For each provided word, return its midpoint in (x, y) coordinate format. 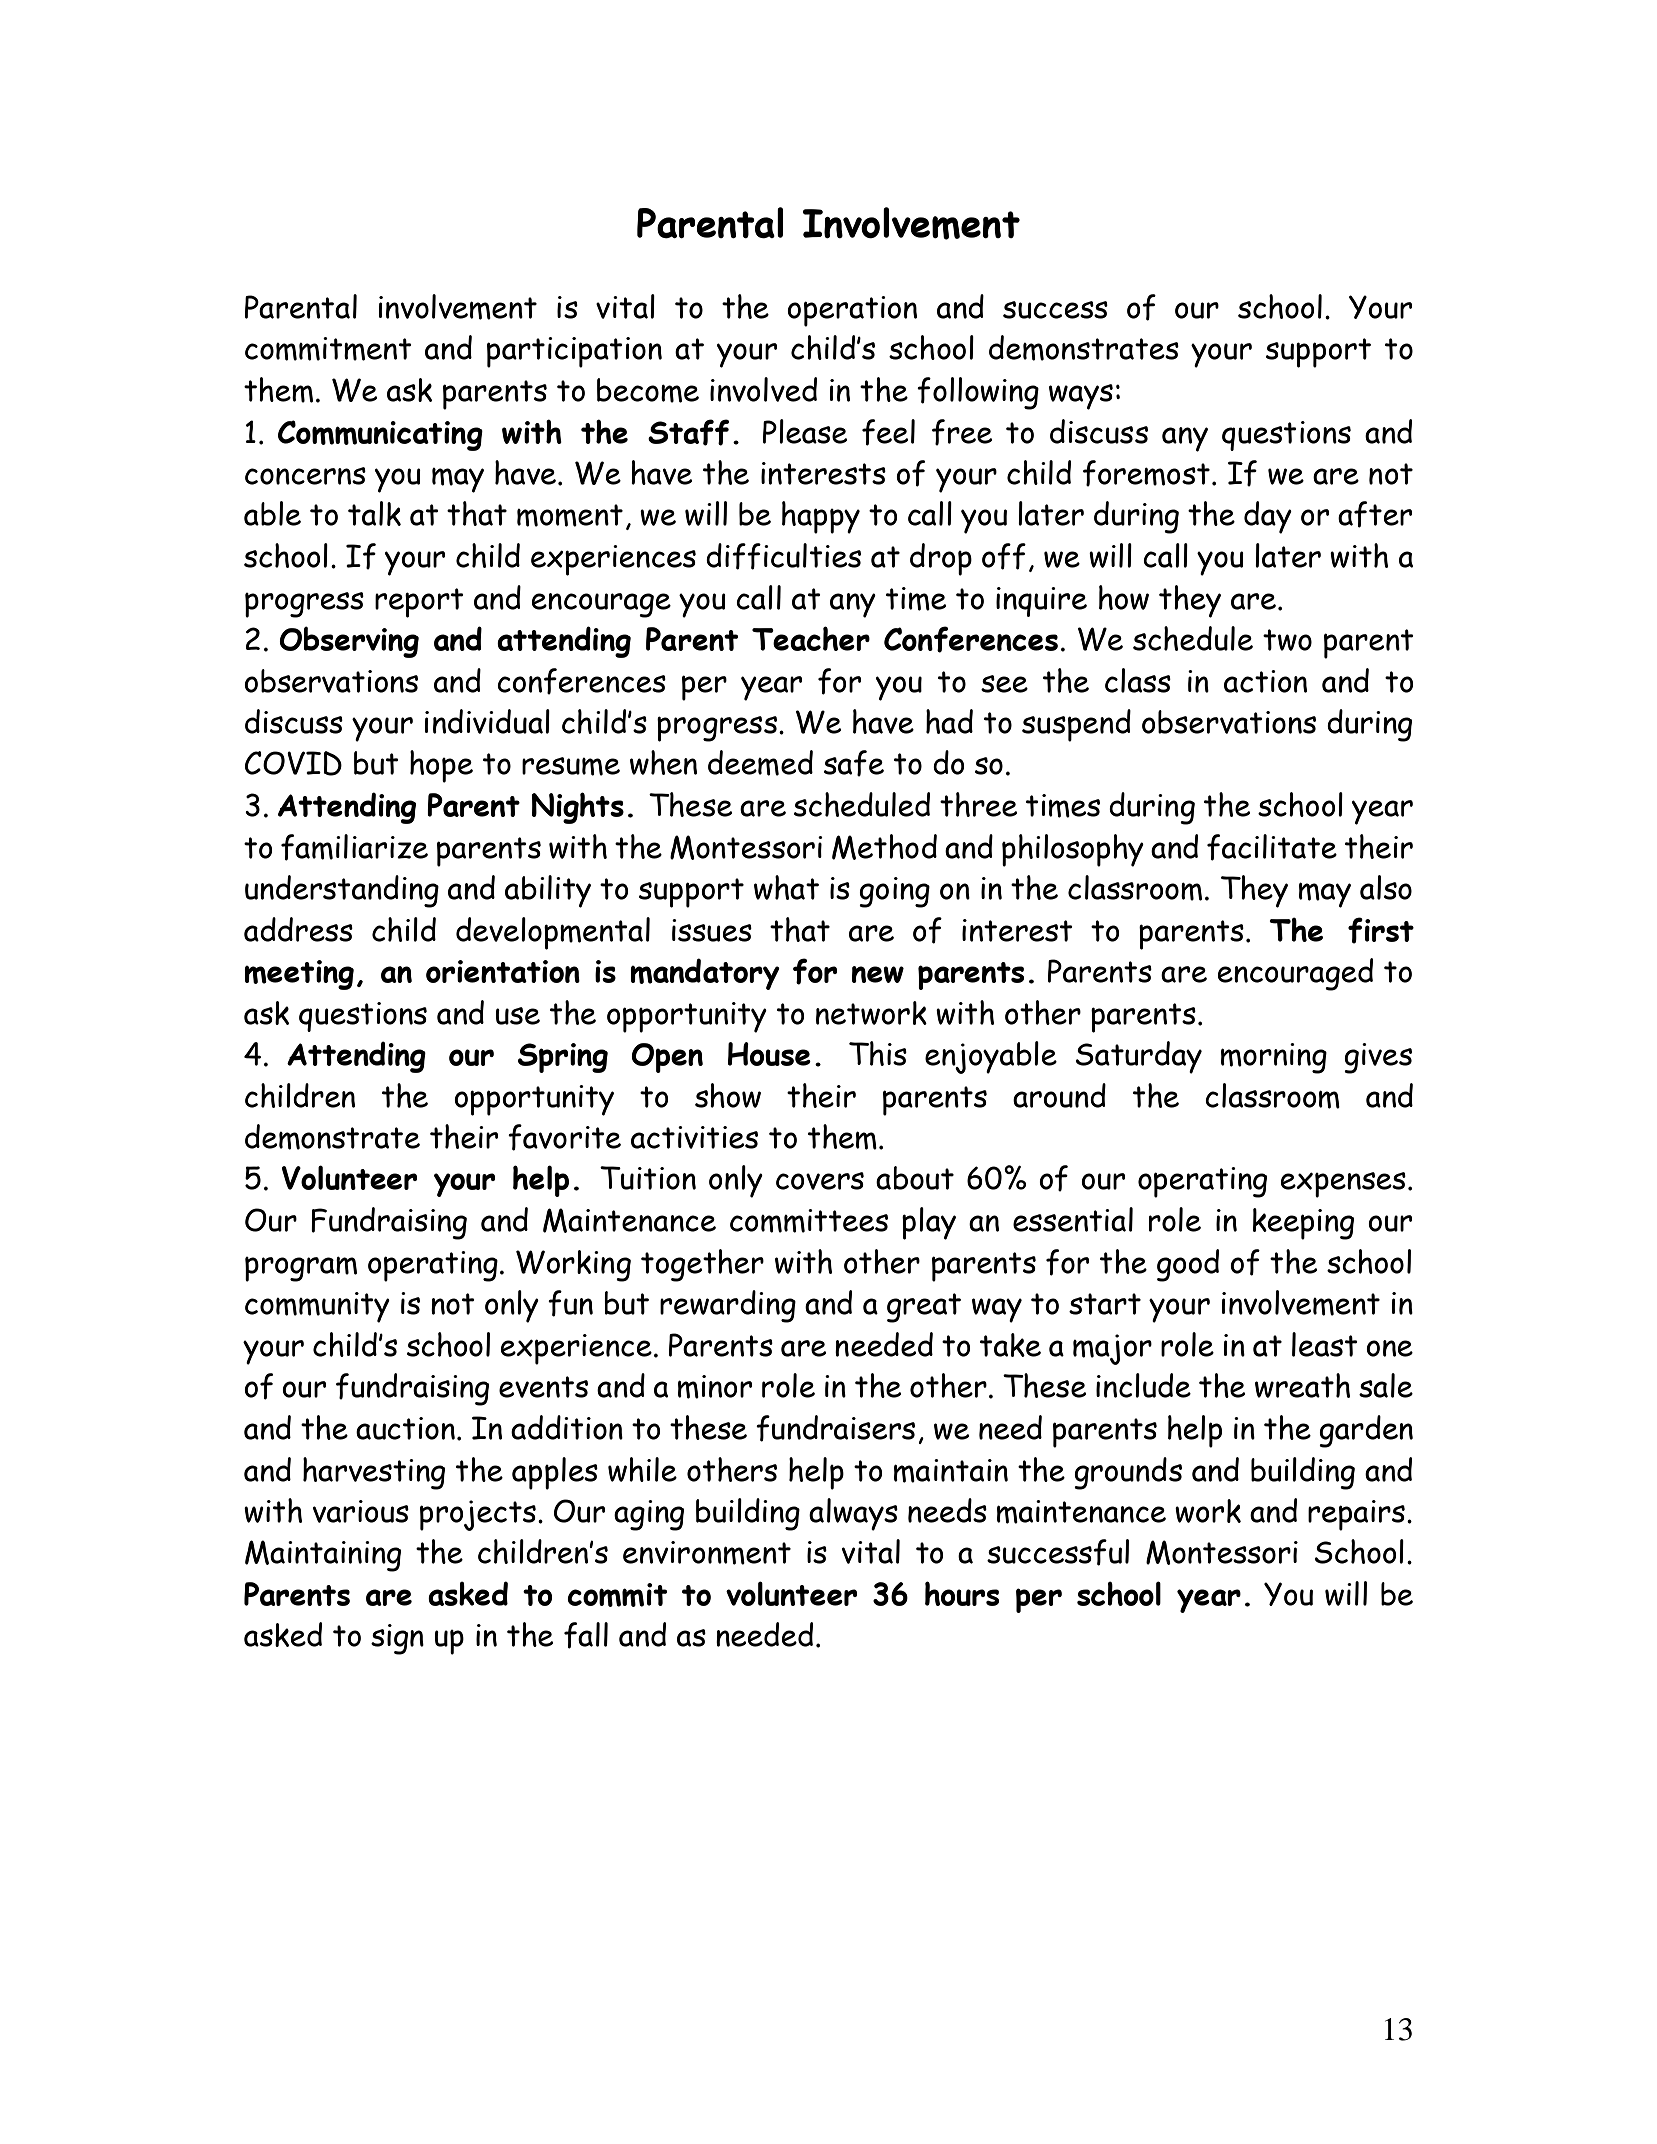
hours (962, 1593)
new (878, 974)
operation (852, 311)
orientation (503, 971)
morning (1274, 1058)
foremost (1146, 473)
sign (397, 1639)
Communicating (380, 435)
